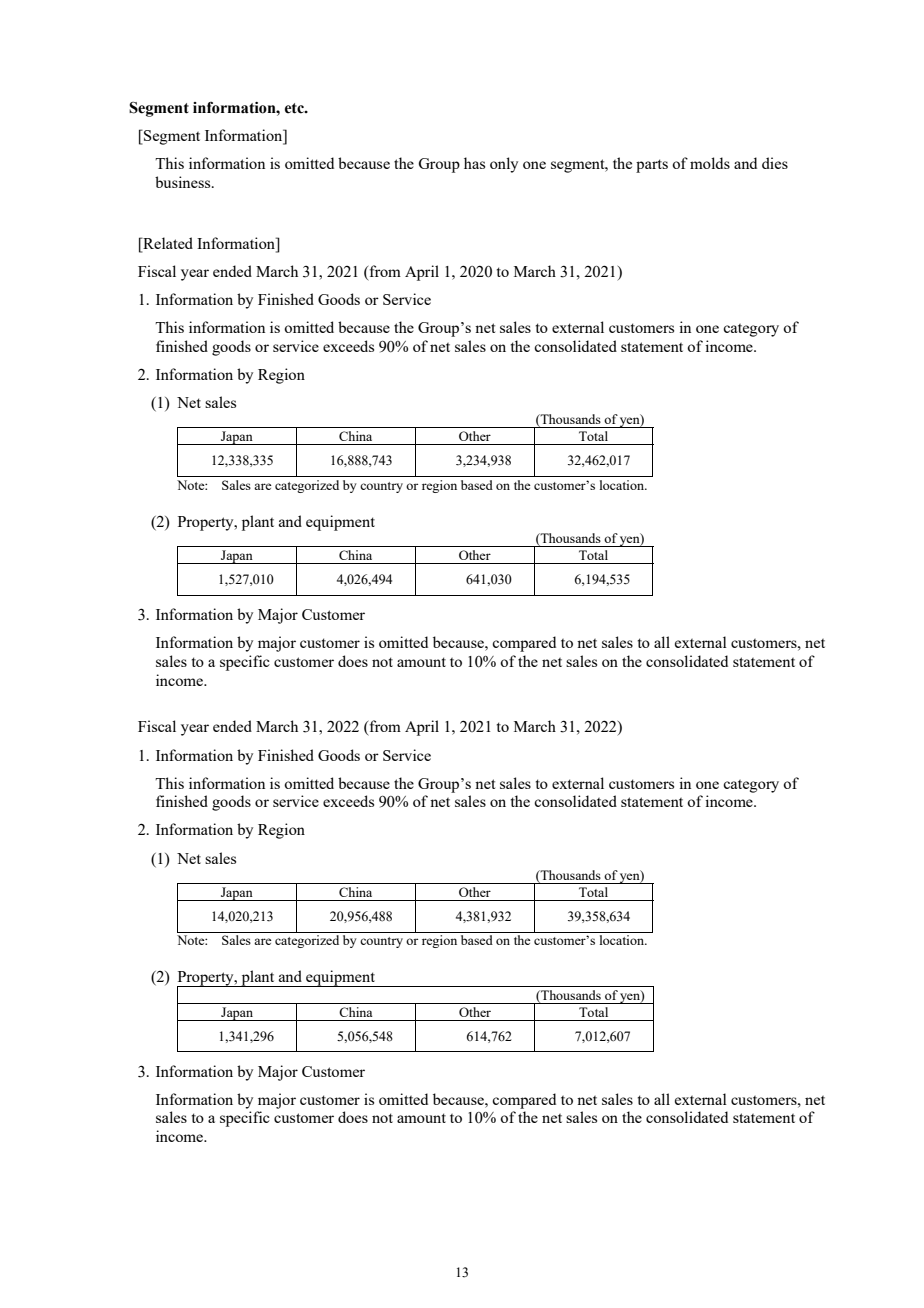  Describe the element at coordinates (652, 166) in the document. I see `parts` at that location.
